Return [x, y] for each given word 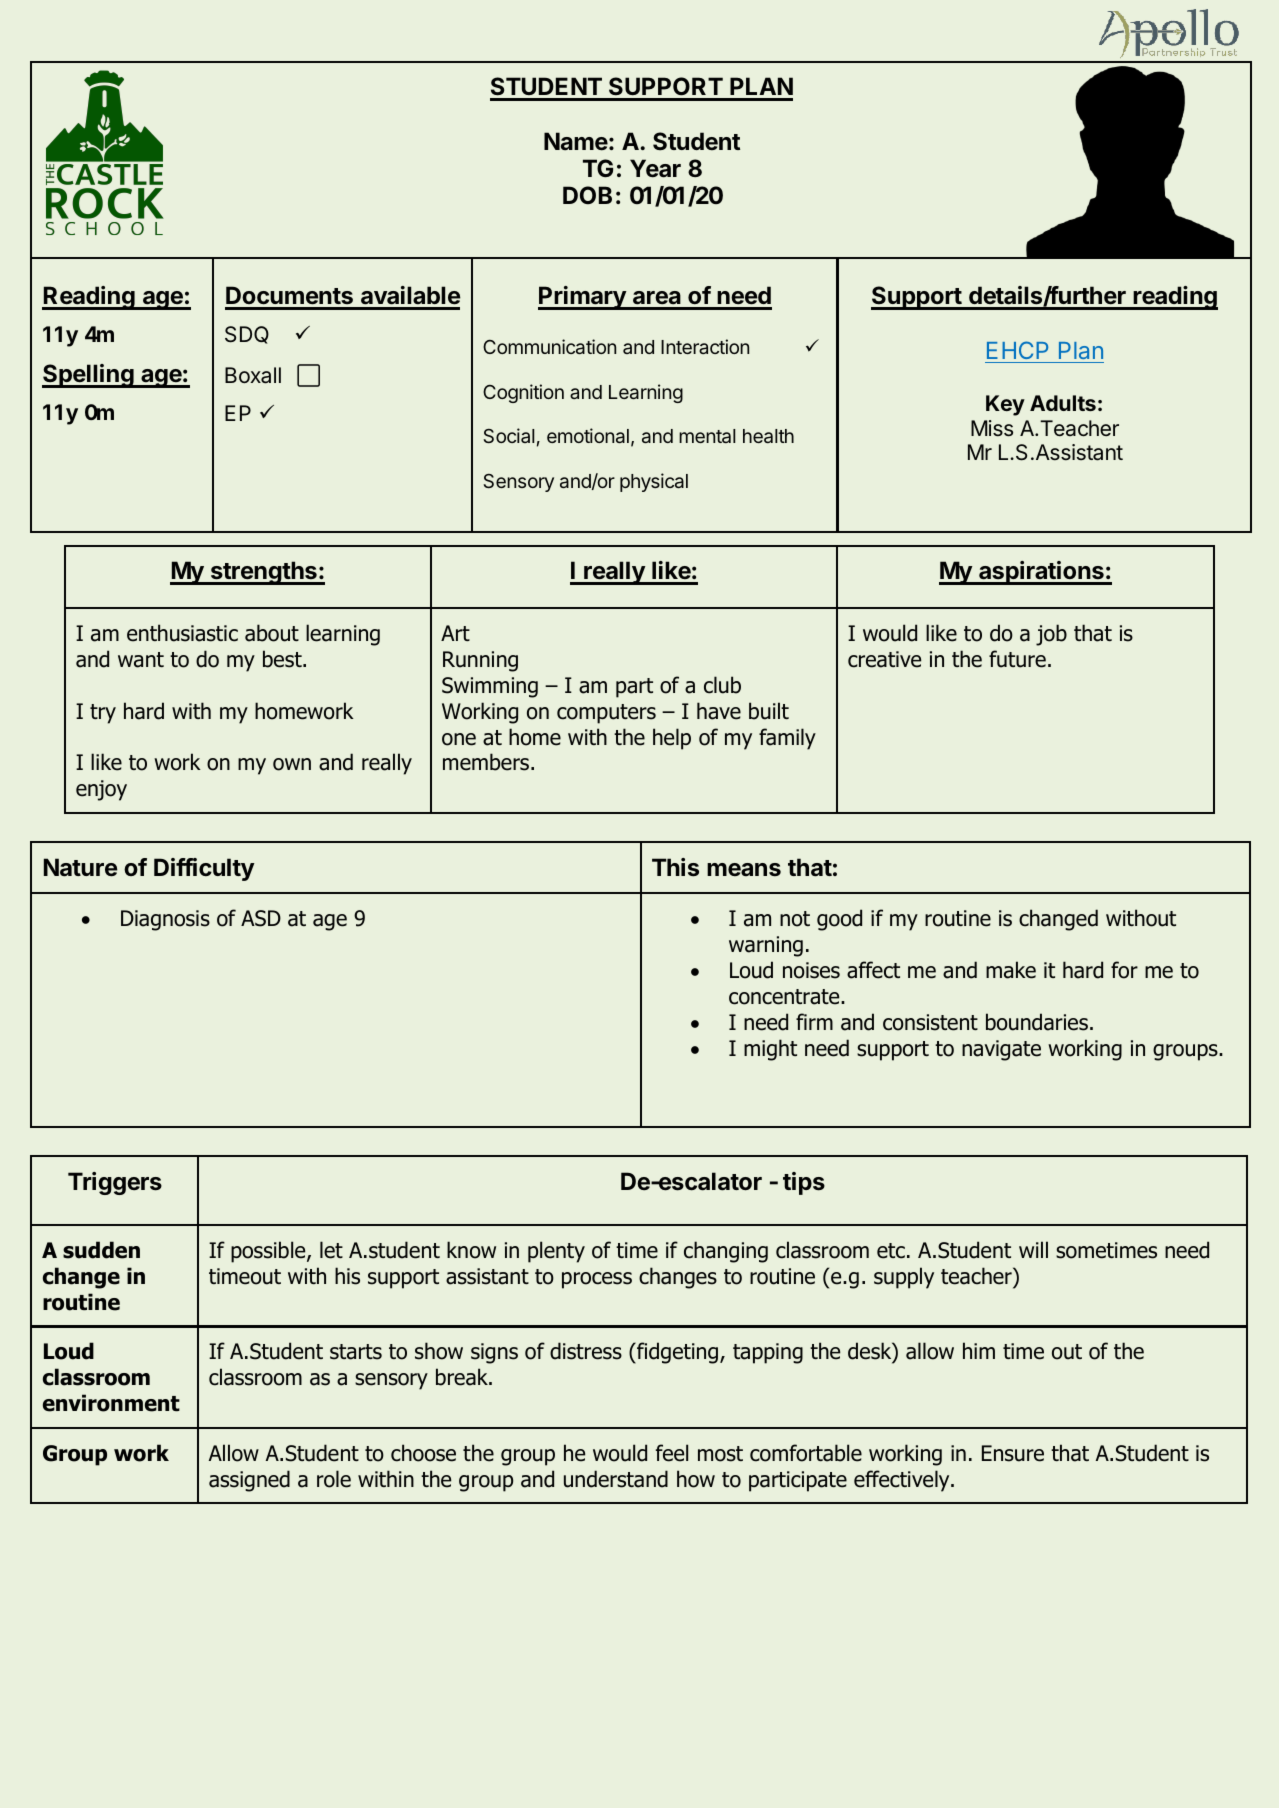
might [770, 1050]
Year [655, 168]
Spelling [89, 376]
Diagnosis [165, 920]
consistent [930, 1022]
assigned [249, 1481]
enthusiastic [182, 633]
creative [884, 659]
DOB [587, 195]
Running [480, 661]
